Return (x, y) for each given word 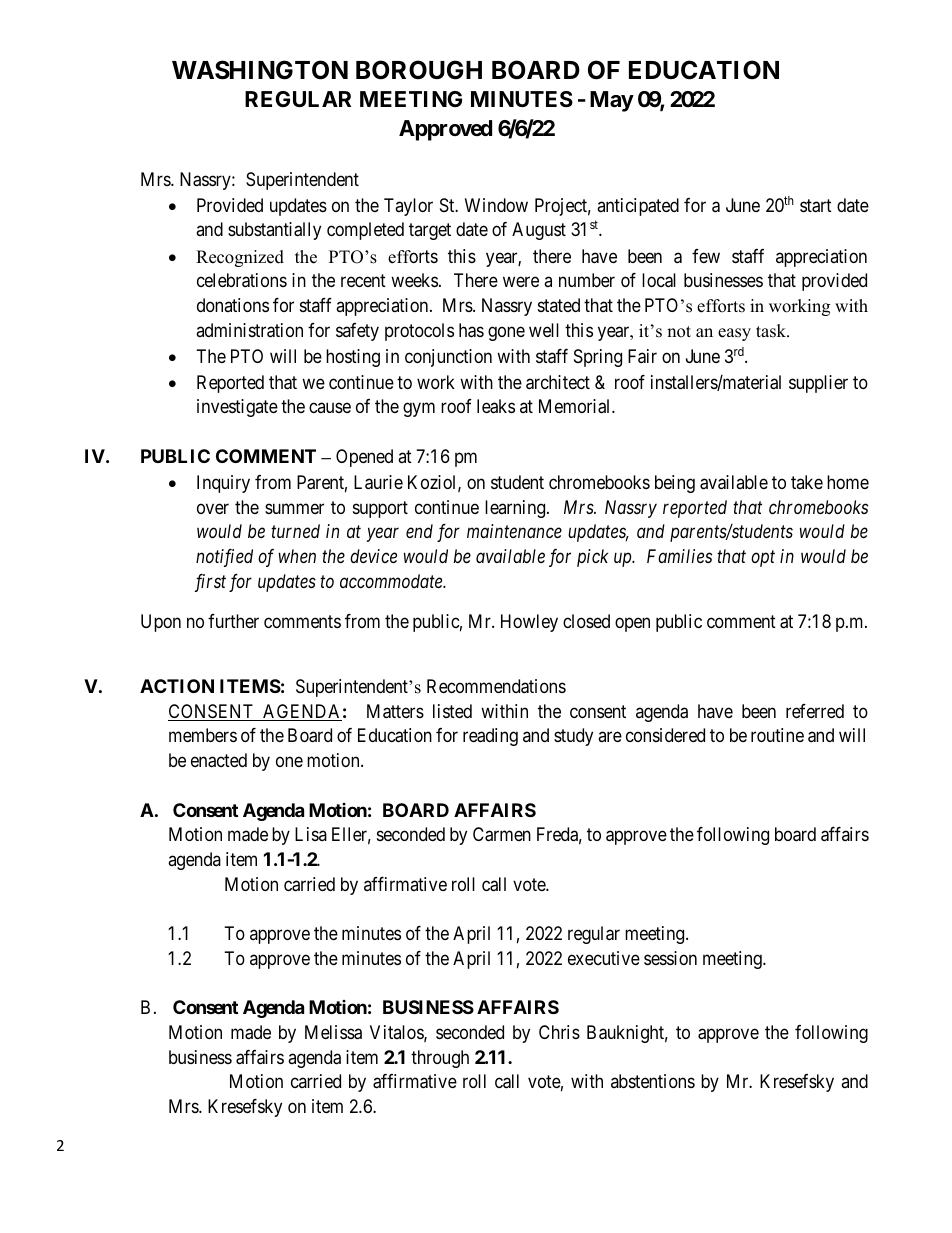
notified (224, 558)
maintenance (514, 531)
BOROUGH (419, 70)
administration (249, 330)
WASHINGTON (260, 70)
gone (506, 333)
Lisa (311, 834)
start (816, 206)
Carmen (502, 834)
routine (777, 735)
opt (763, 559)
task (772, 331)
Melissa (333, 1032)
